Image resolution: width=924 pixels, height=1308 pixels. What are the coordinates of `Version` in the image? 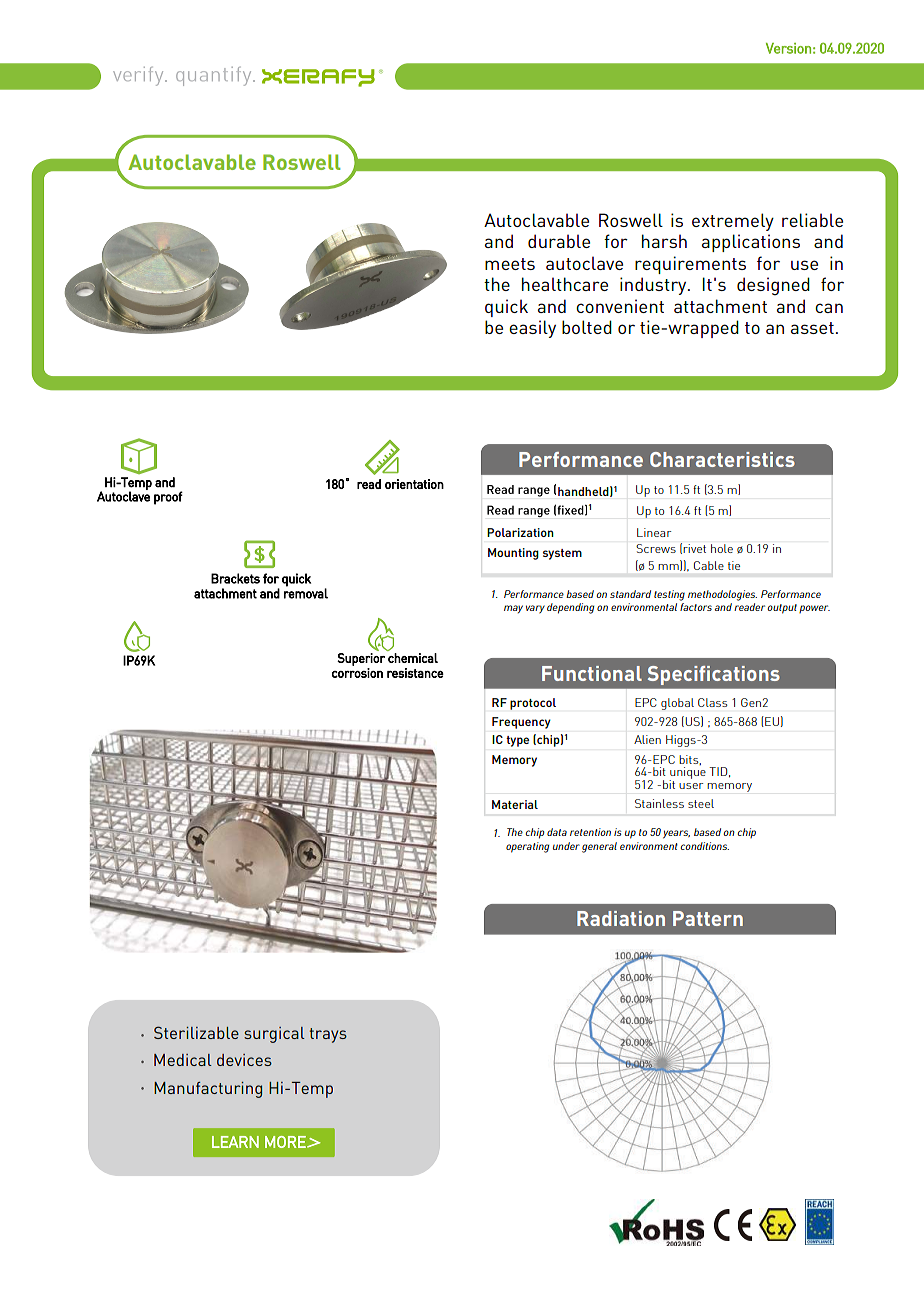 It's located at (788, 48).
